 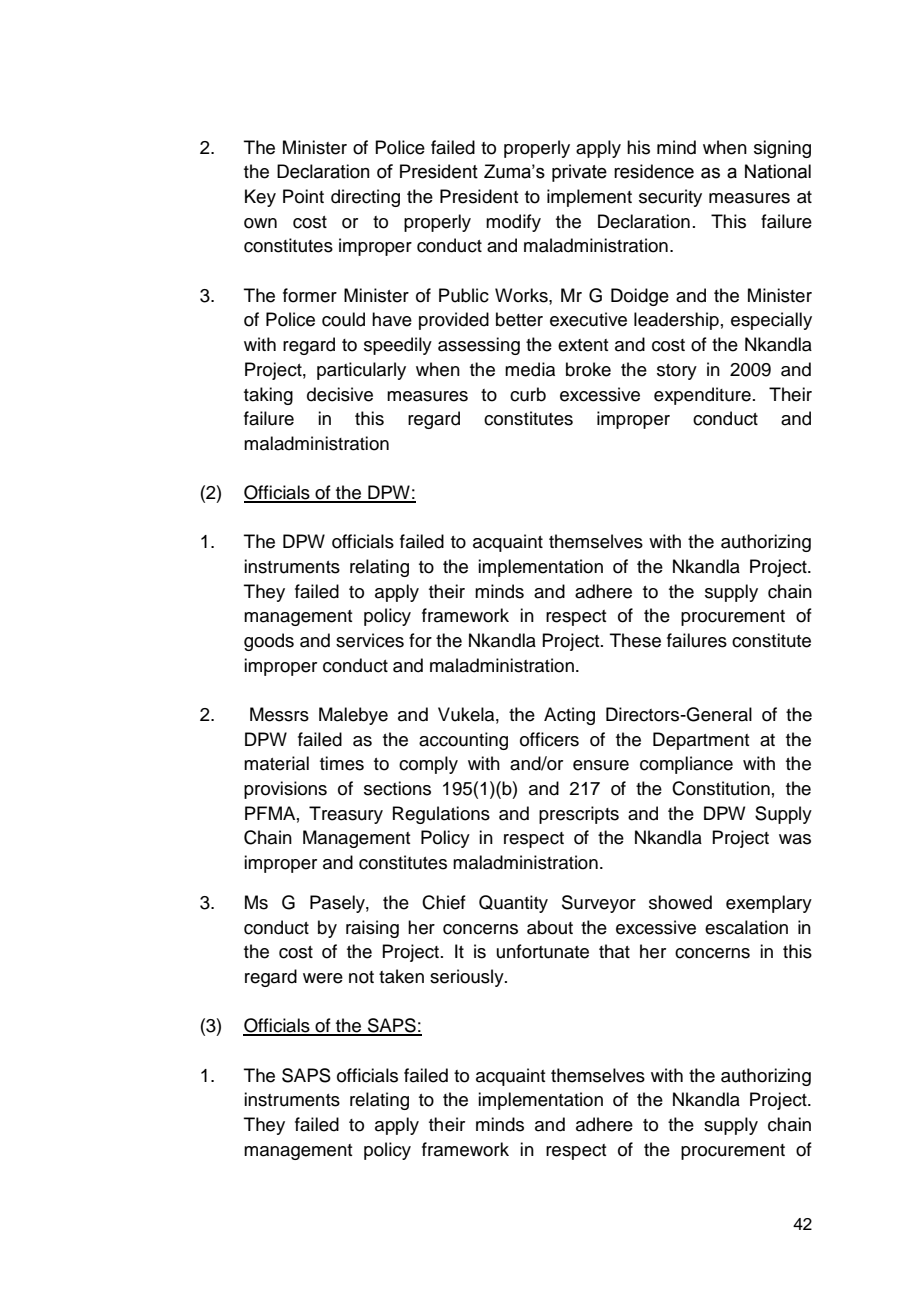 I want to click on curb, so click(x=528, y=394).
